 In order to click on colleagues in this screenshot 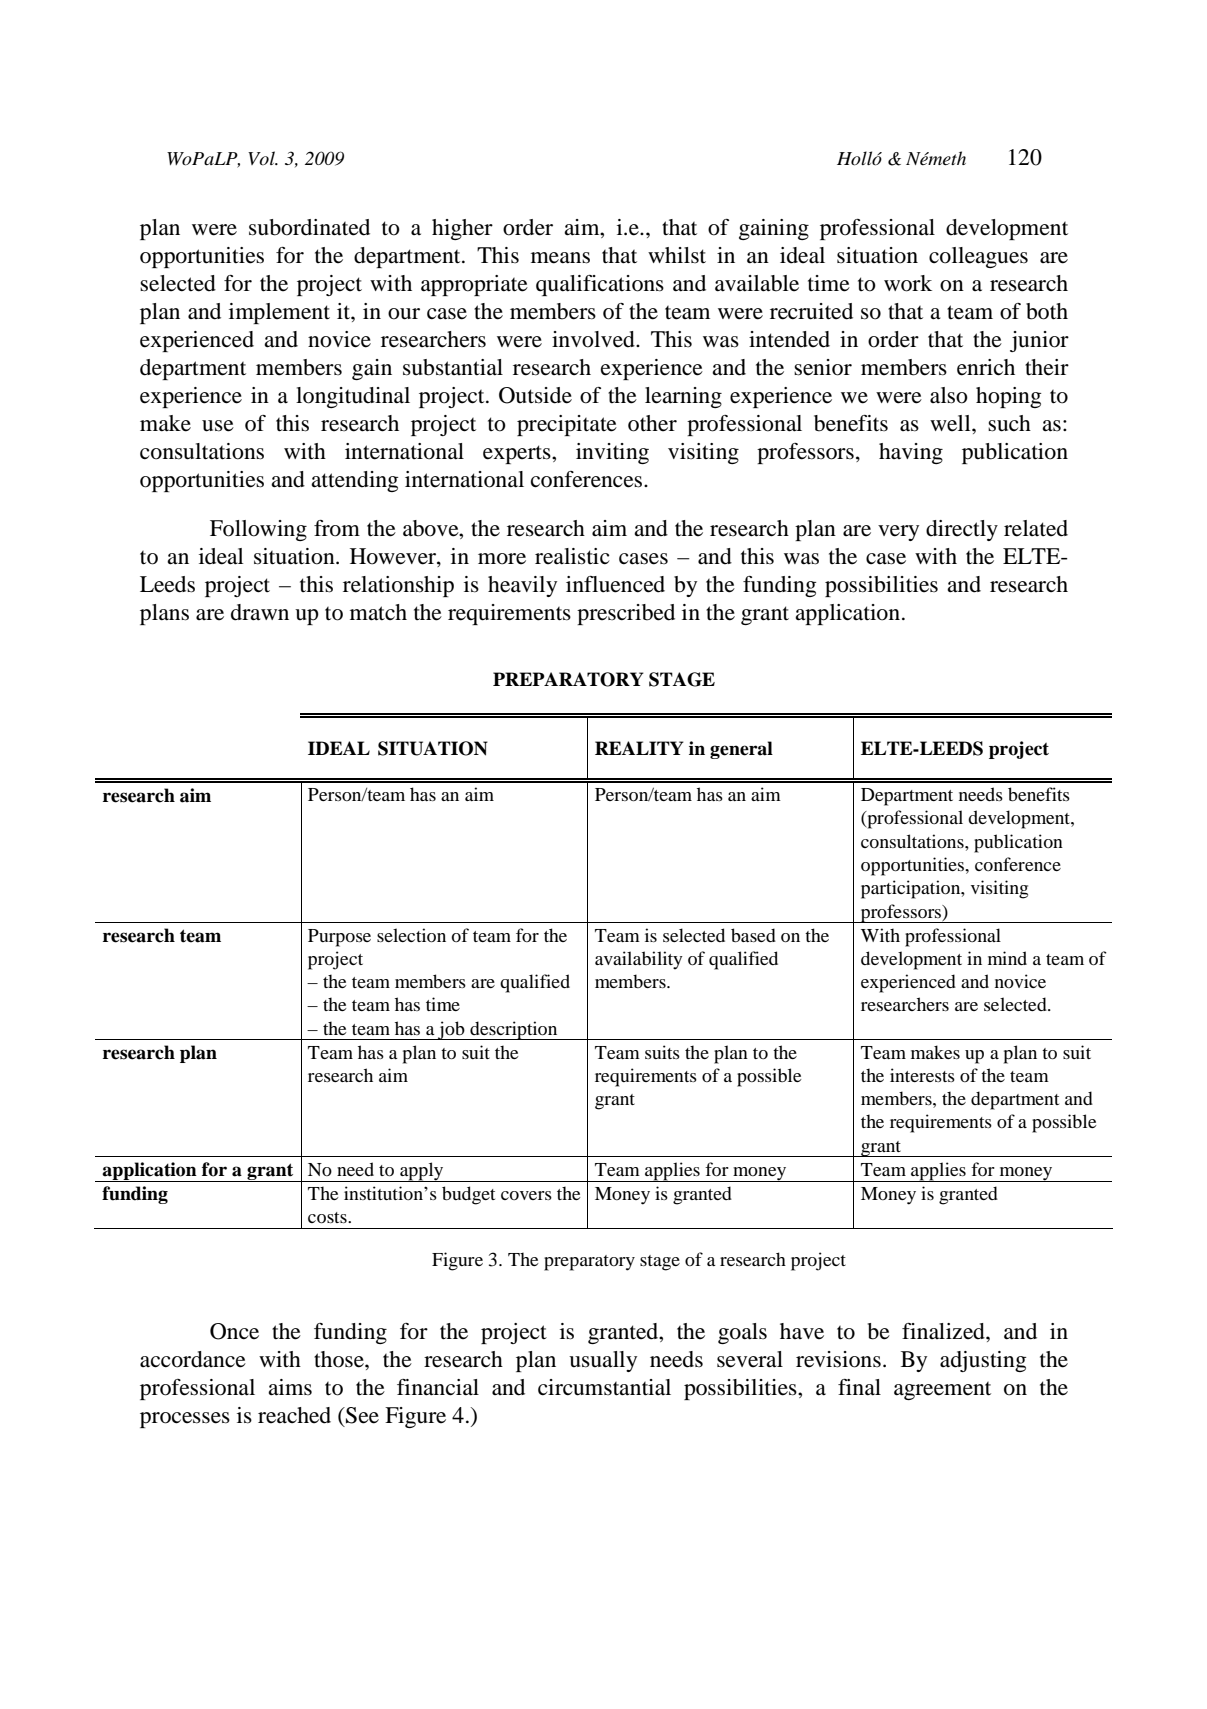, I will do `click(978, 257)`.
